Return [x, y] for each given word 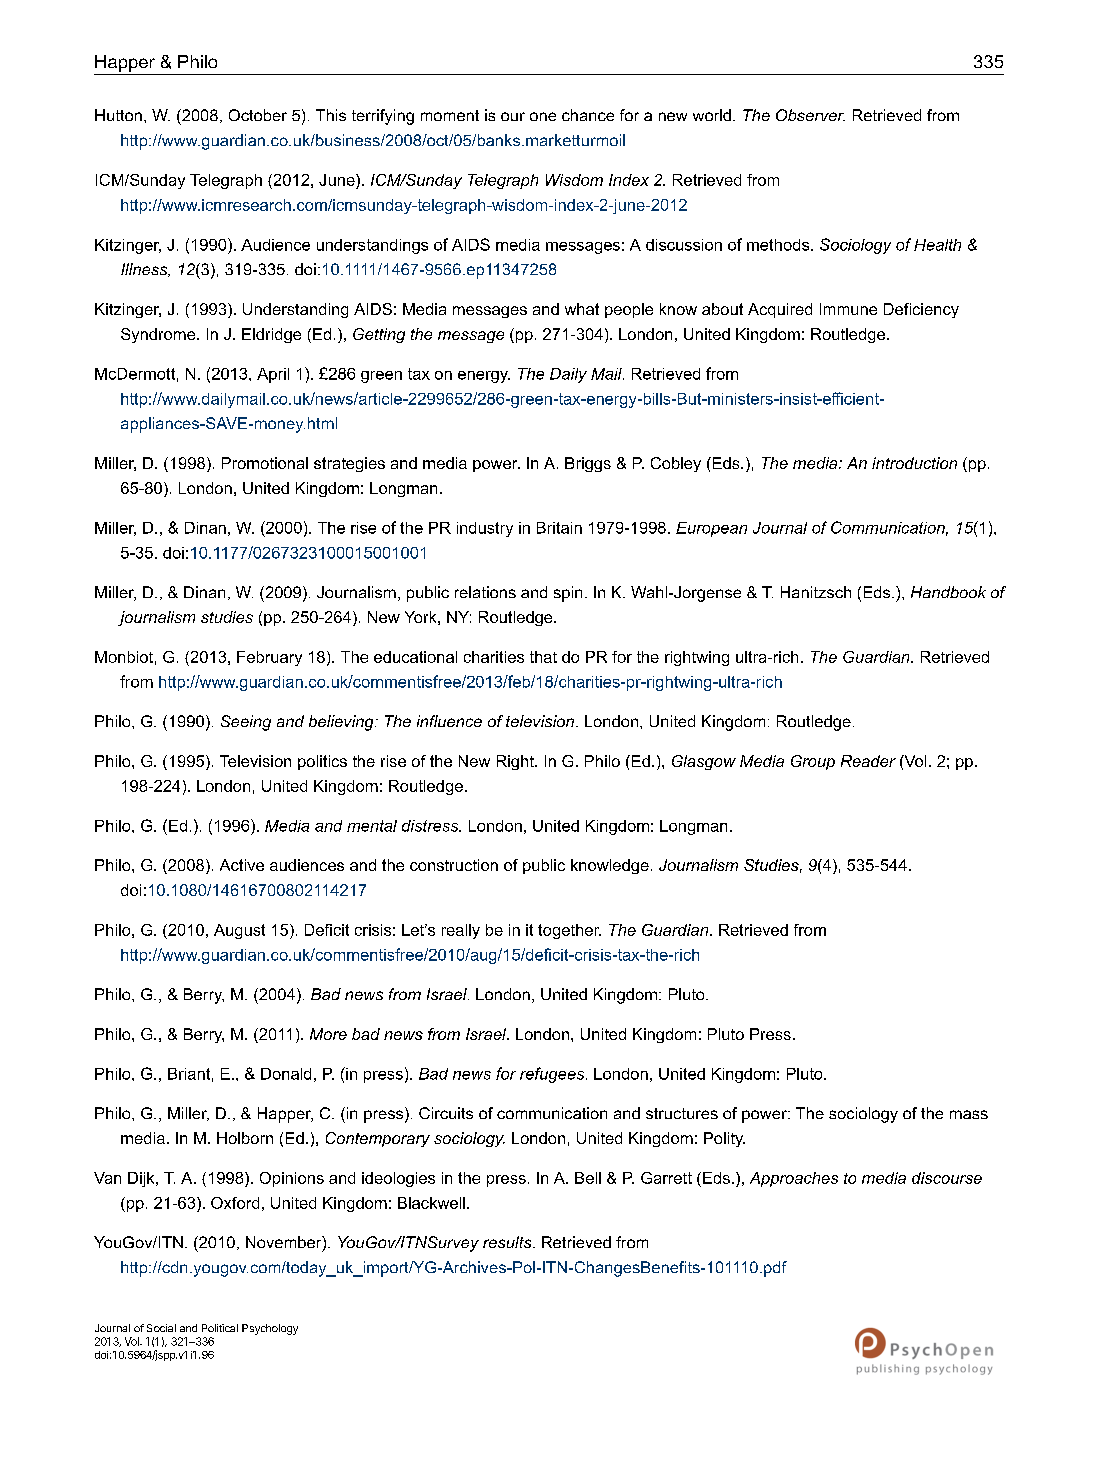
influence [449, 721]
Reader [868, 761]
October [258, 115]
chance [588, 115]
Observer [810, 115]
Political [220, 1328]
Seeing [246, 723]
